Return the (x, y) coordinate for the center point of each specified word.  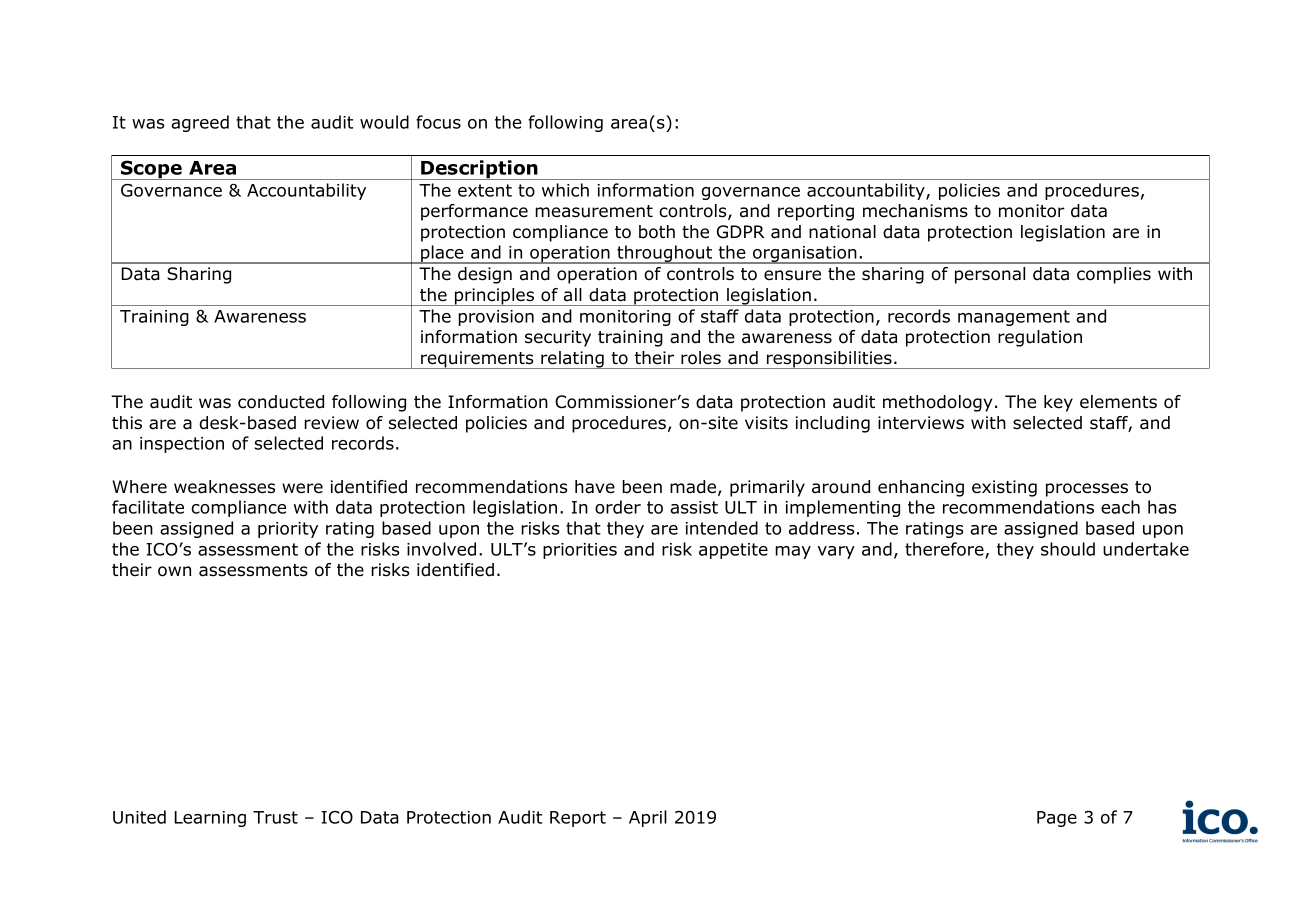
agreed (200, 123)
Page (1057, 819)
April (648, 818)
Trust (275, 817)
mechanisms (915, 211)
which (565, 190)
